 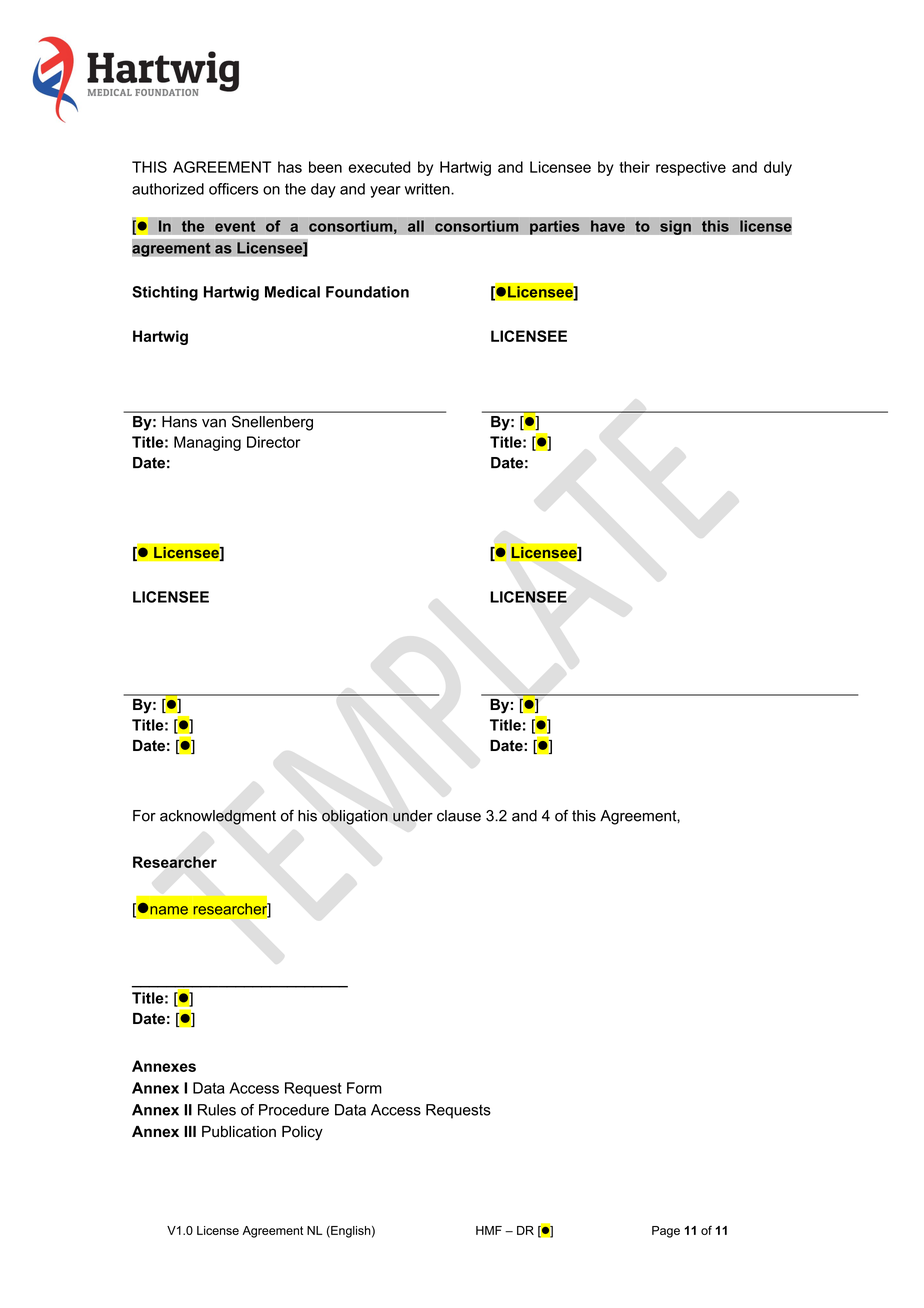 I want to click on Director, so click(x=274, y=442).
